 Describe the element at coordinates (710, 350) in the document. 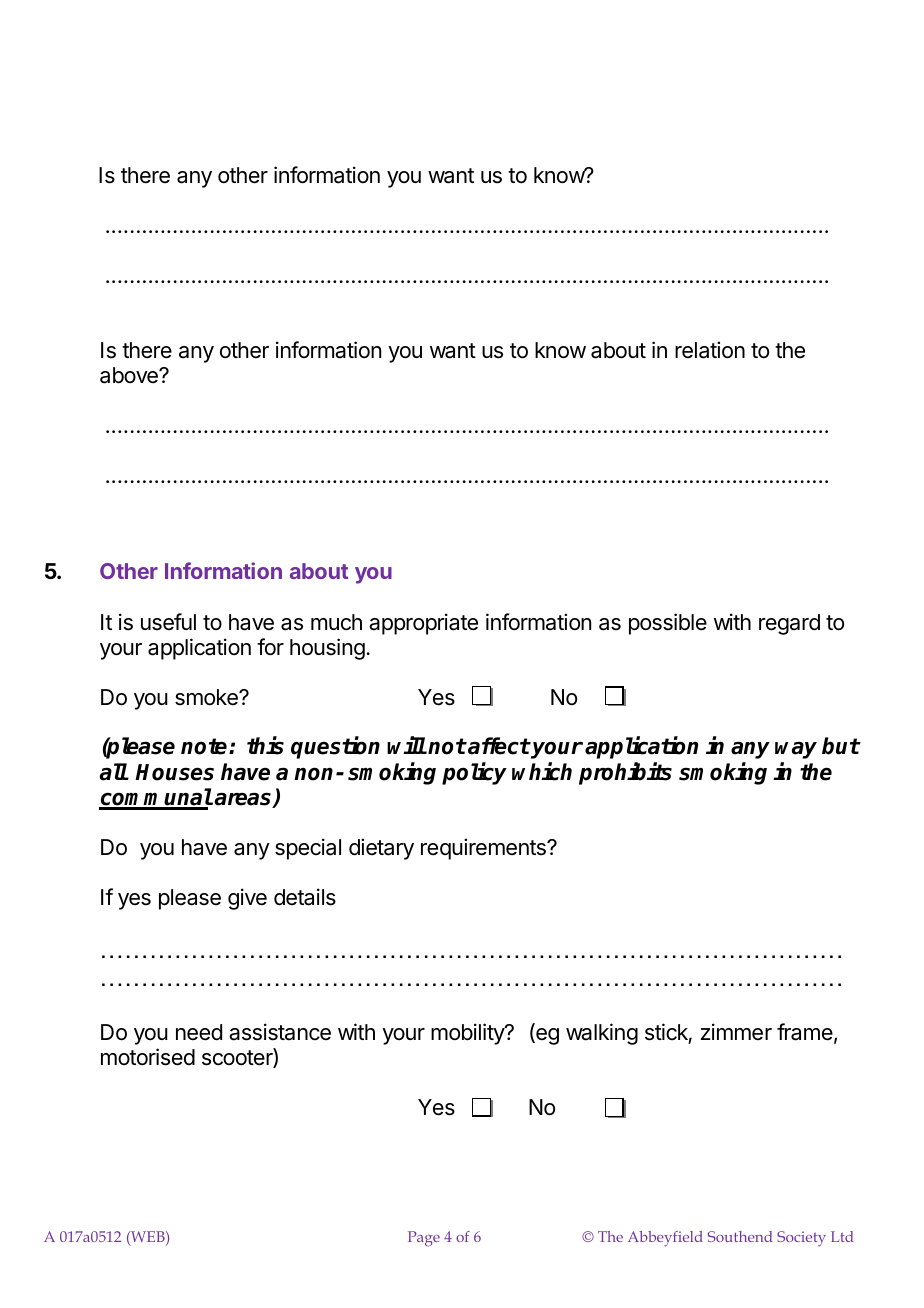

I see `relation` at that location.
